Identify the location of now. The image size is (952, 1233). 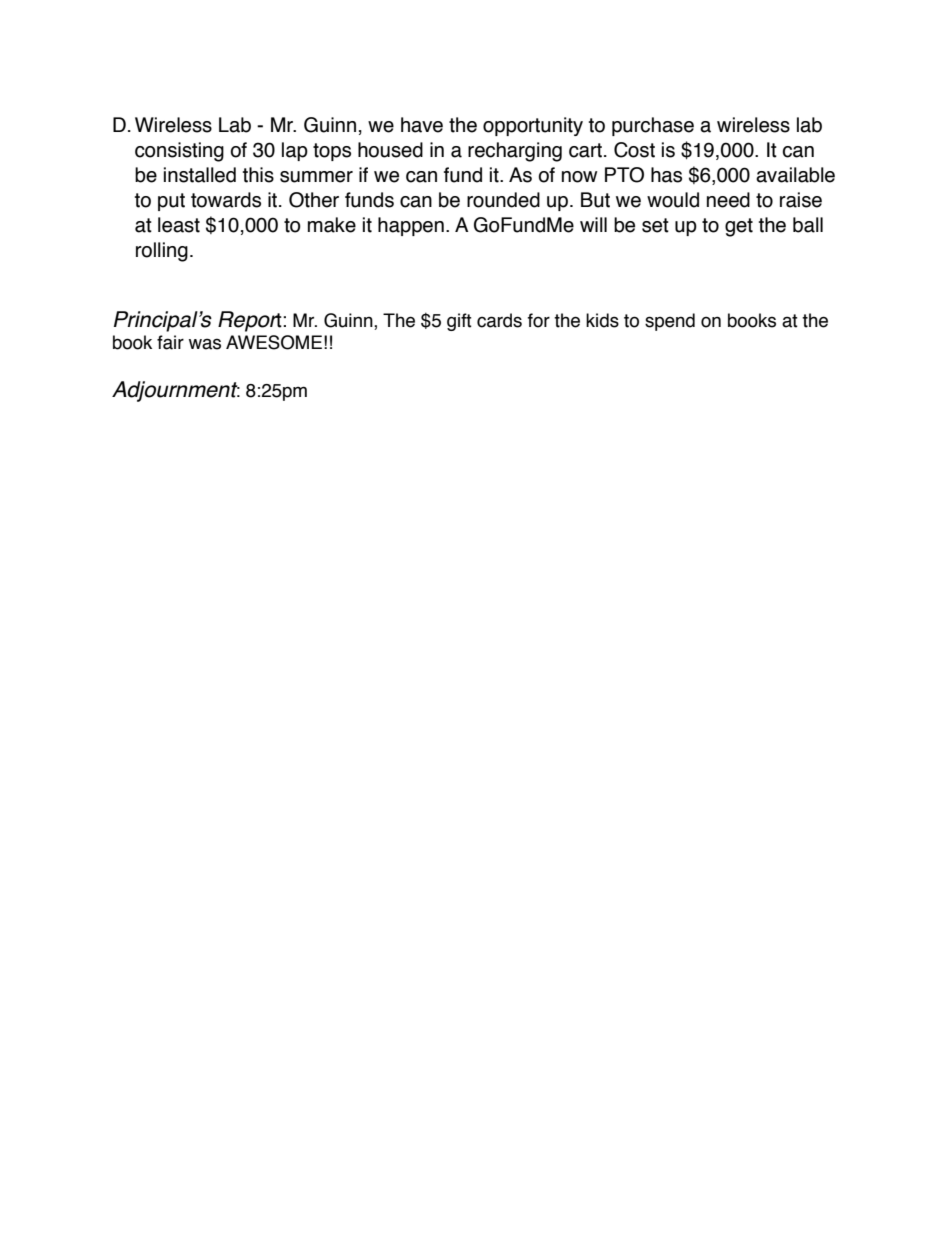
(579, 177).
